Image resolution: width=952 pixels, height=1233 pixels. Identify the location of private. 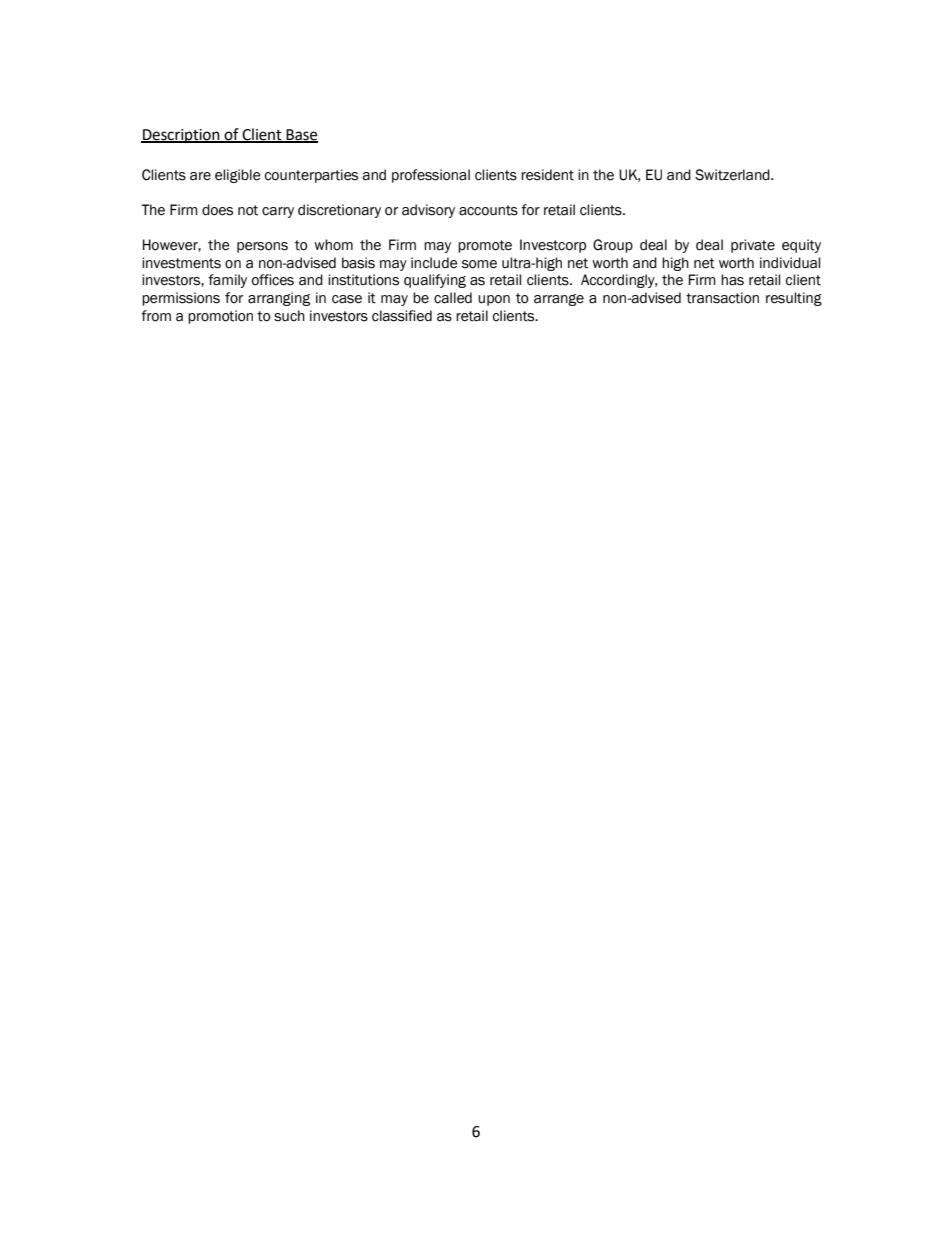
(753, 246).
